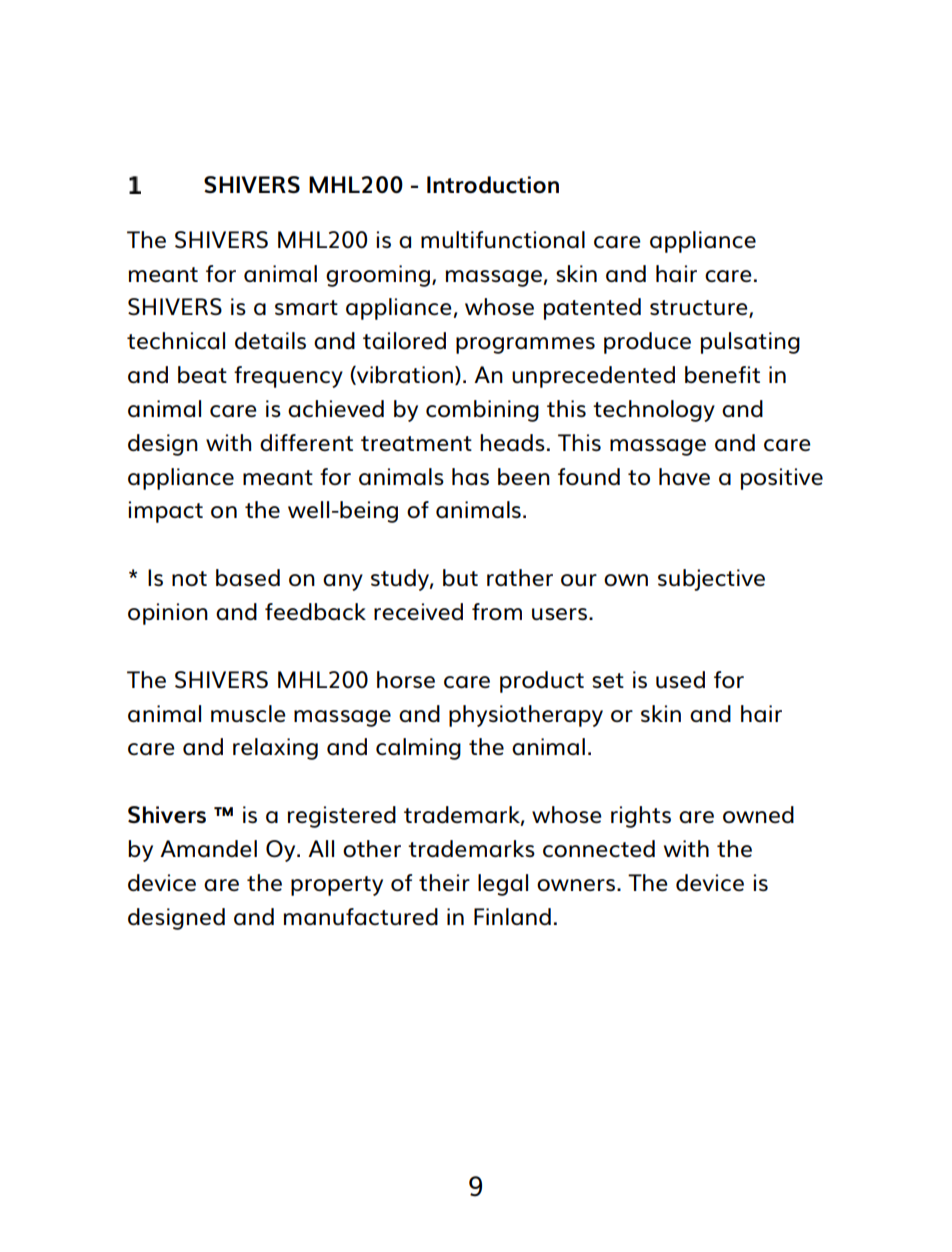  What do you see at coordinates (680, 679) in the image?
I see `used` at bounding box center [680, 679].
